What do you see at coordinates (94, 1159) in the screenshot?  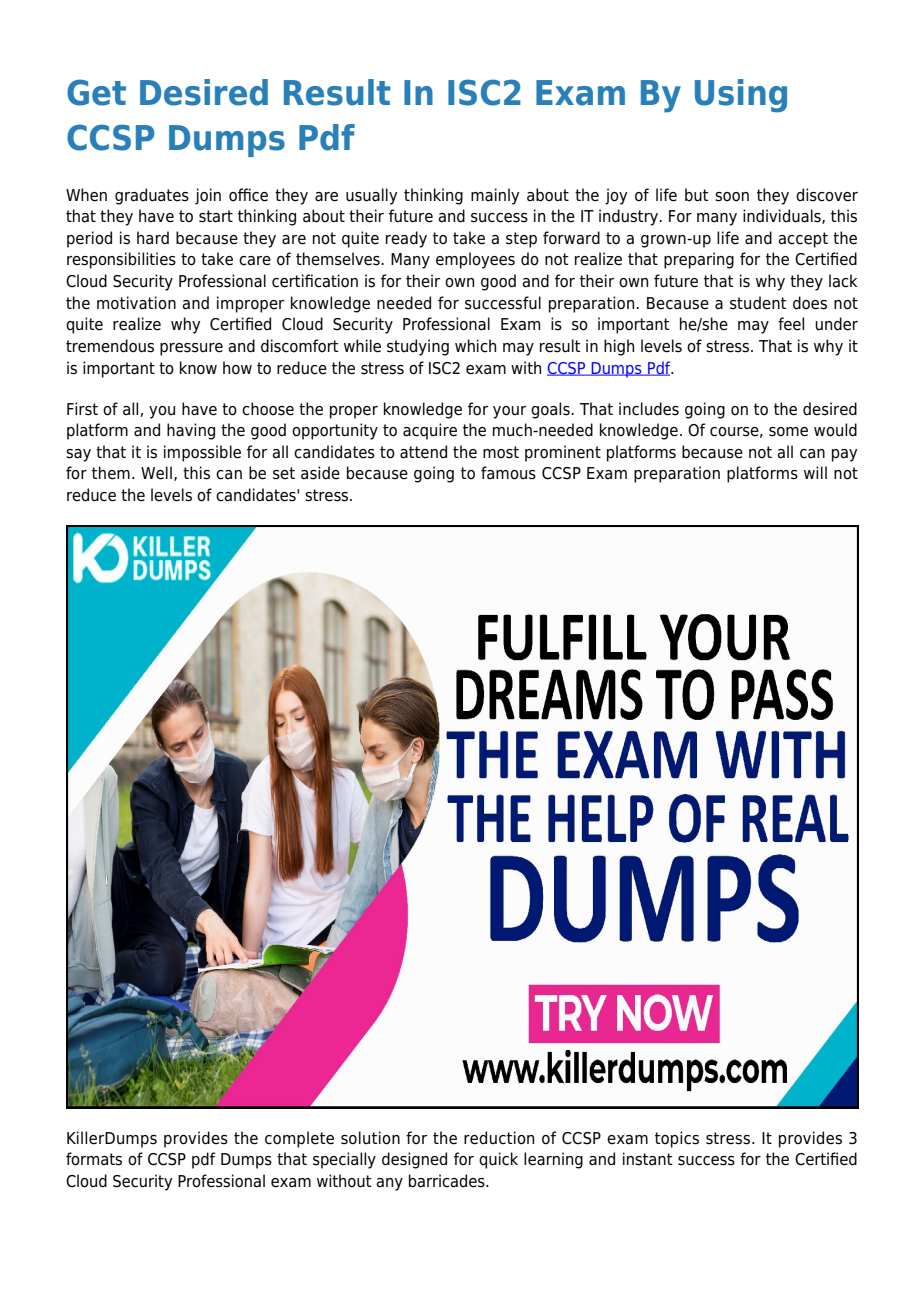 I see `formats` at bounding box center [94, 1159].
